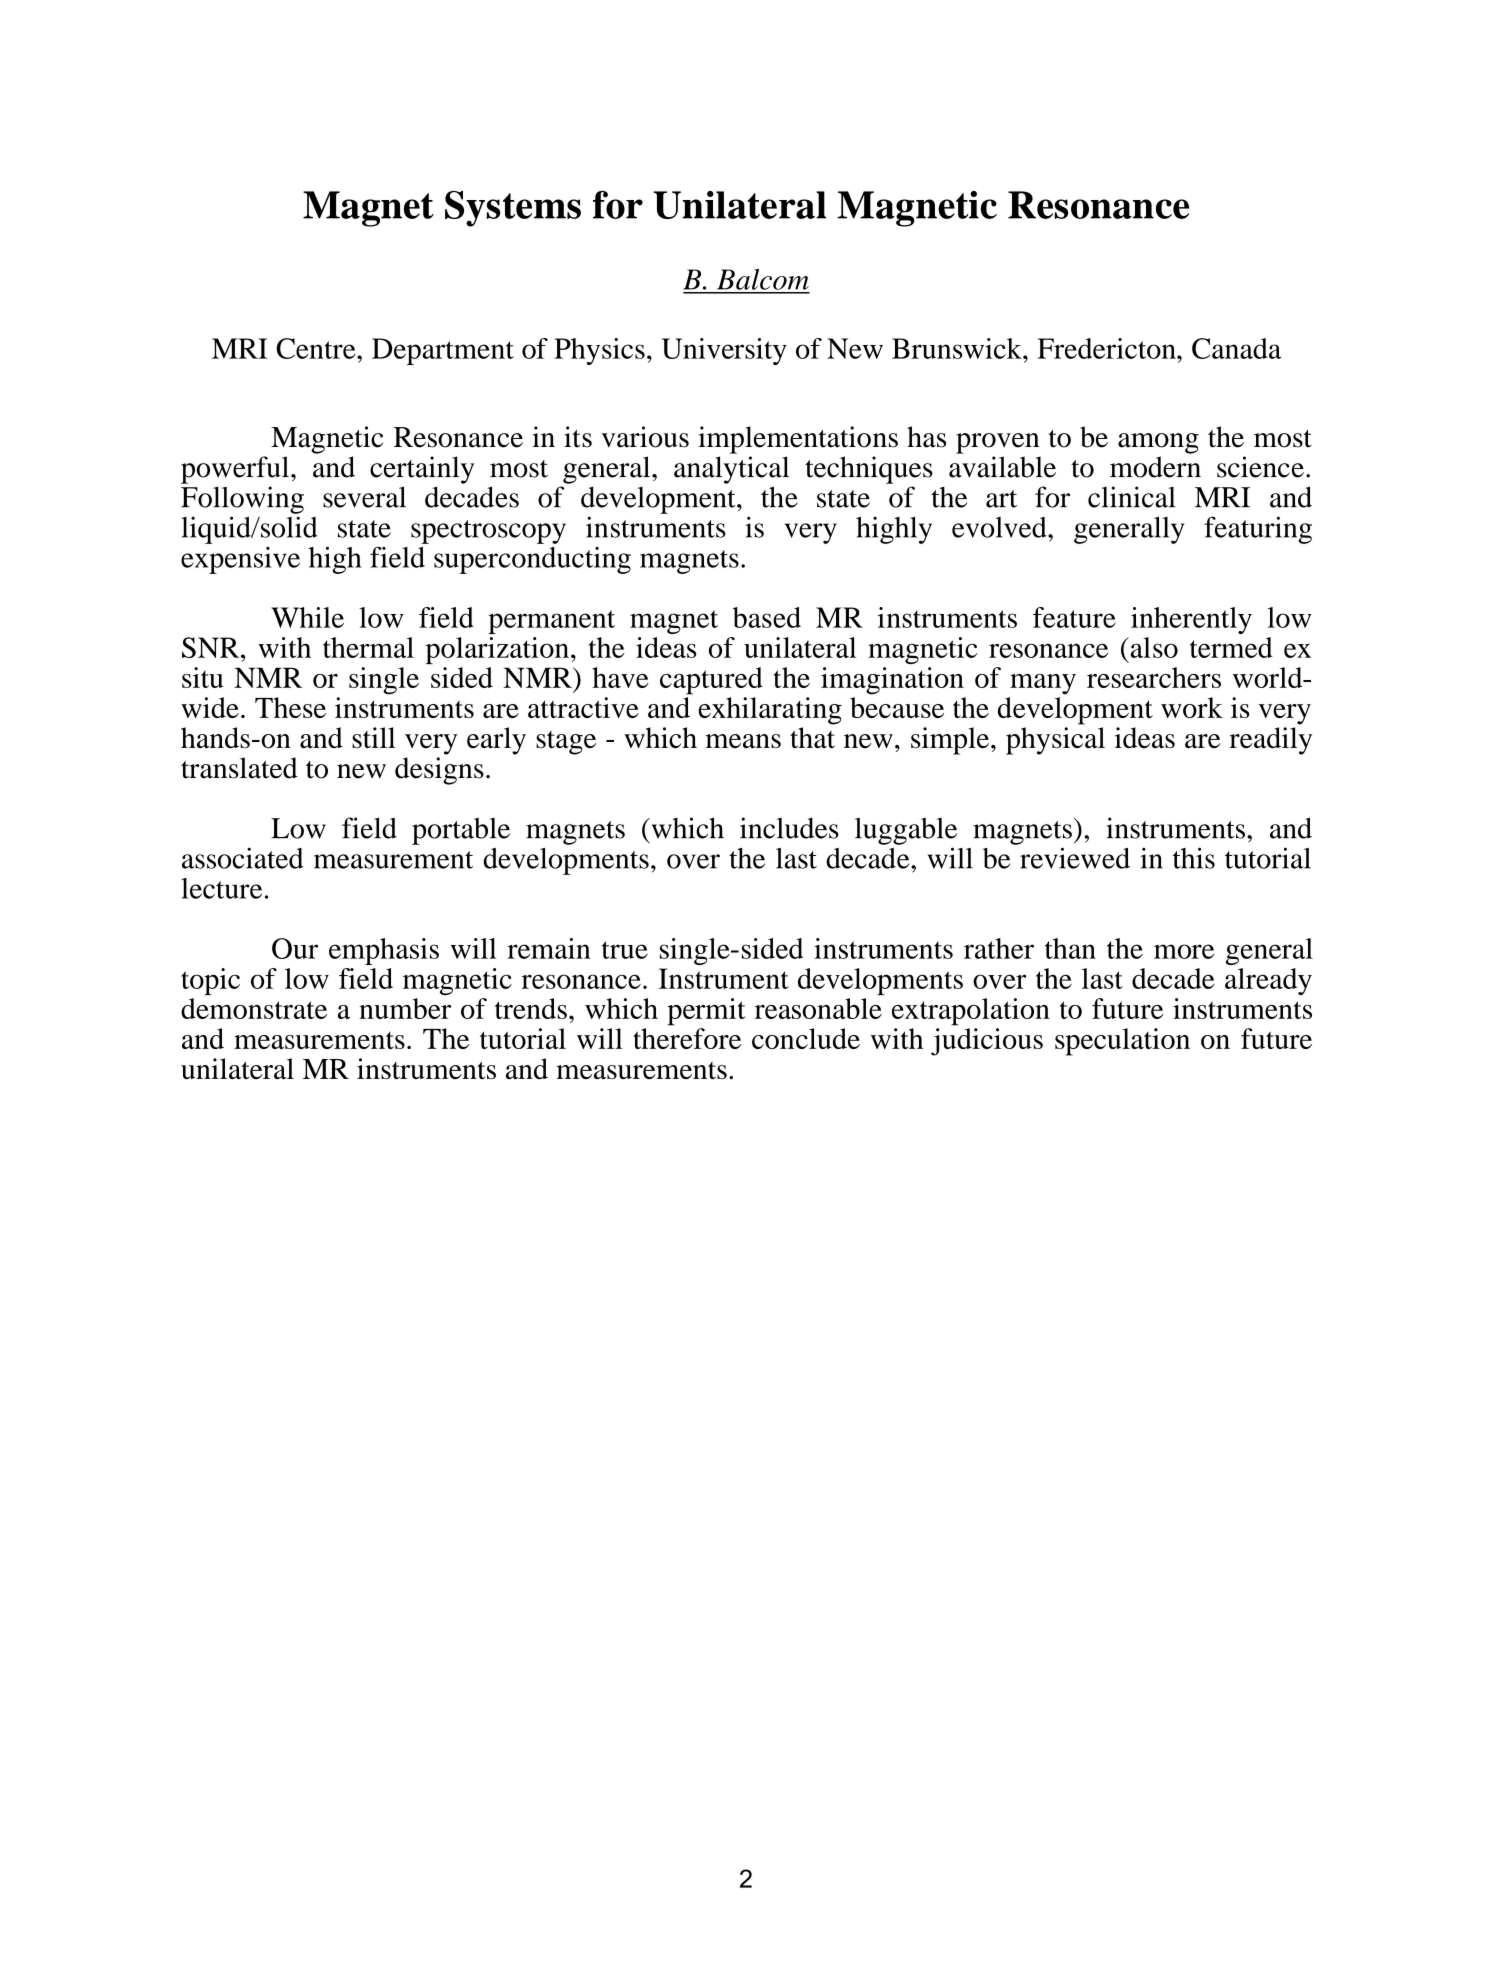 The image size is (1492, 1986). I want to click on clinical, so click(1131, 497).
